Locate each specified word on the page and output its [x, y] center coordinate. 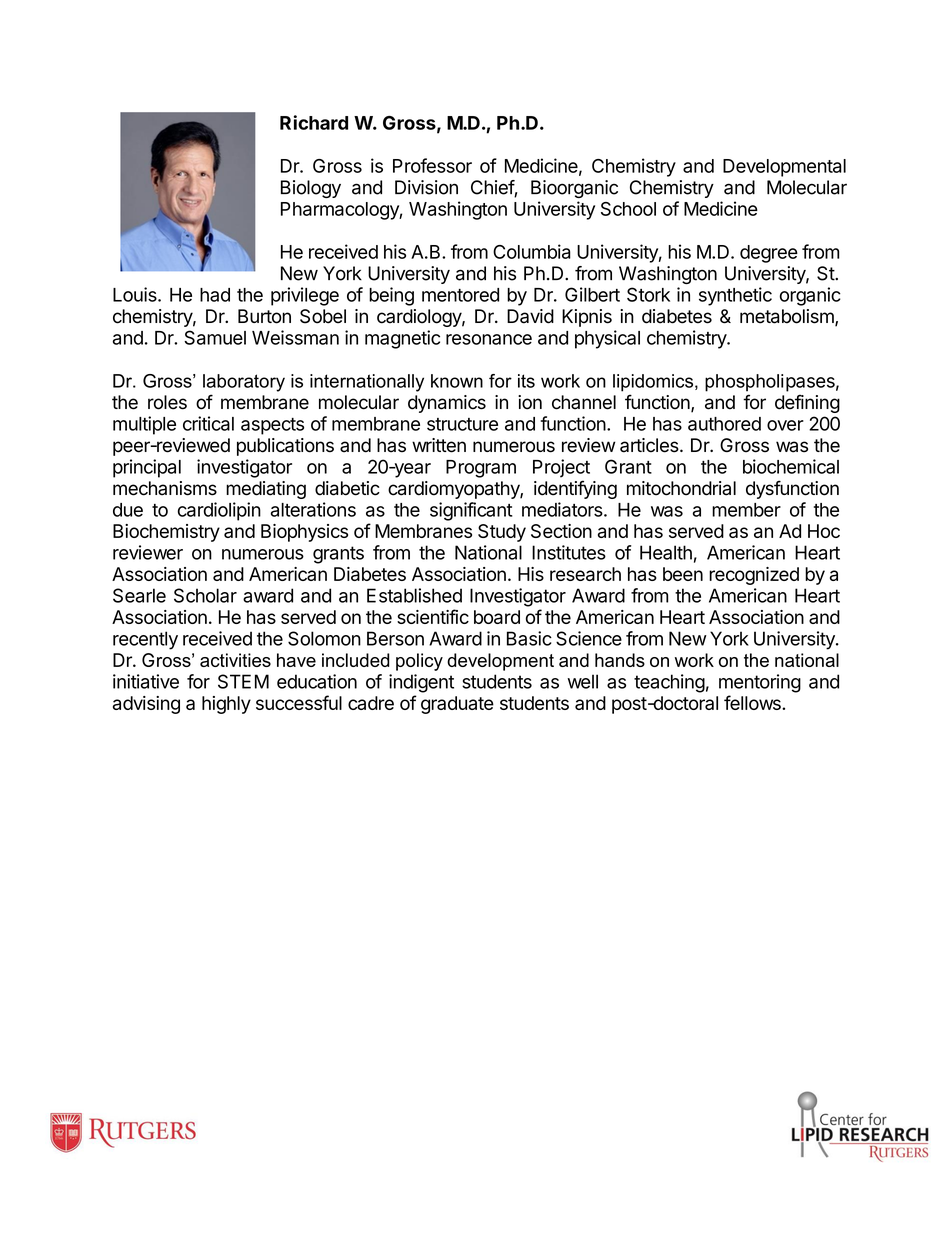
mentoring [760, 683]
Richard [314, 122]
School [628, 209]
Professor [432, 165]
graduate [457, 705]
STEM [243, 681]
